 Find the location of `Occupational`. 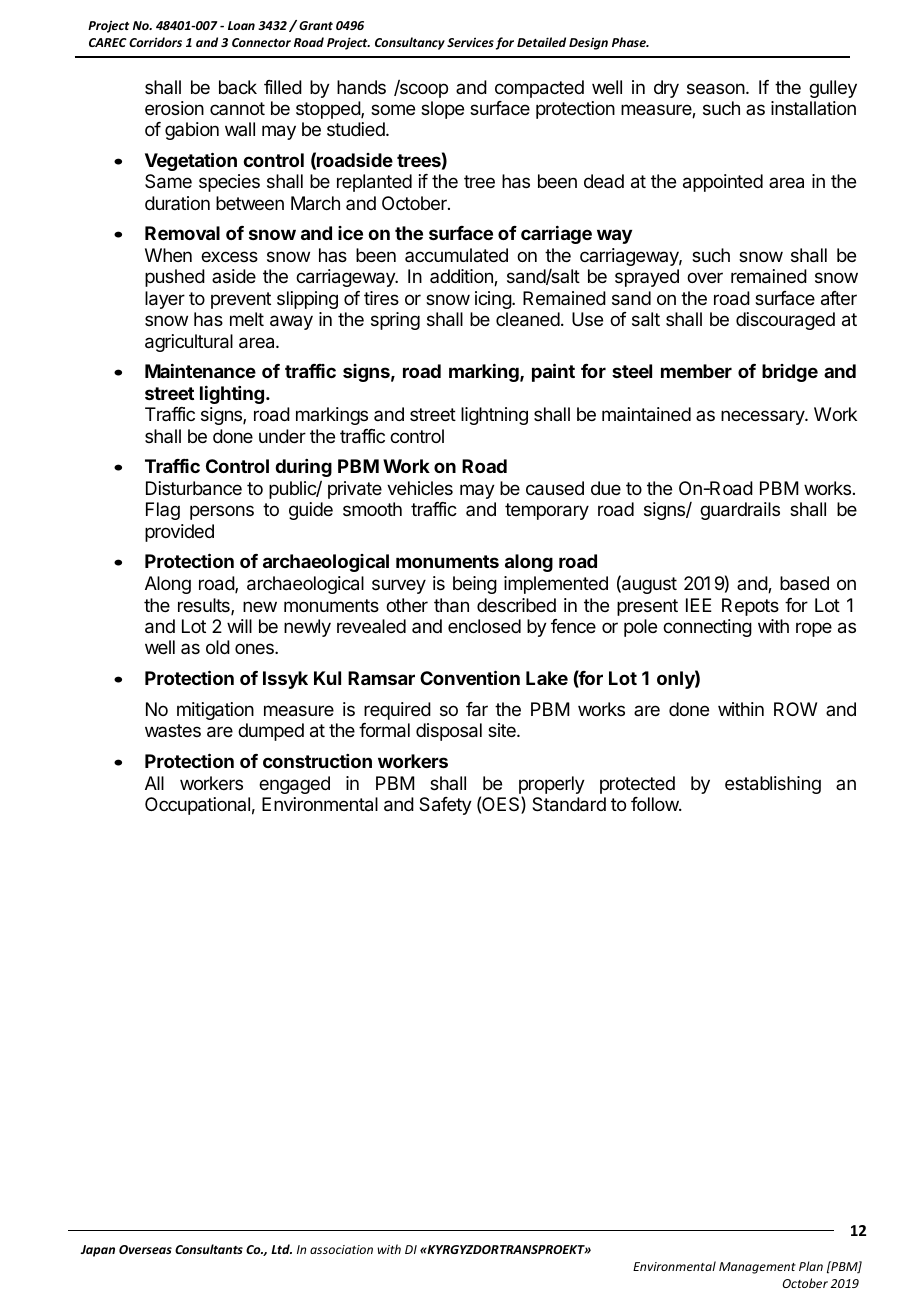

Occupational is located at coordinates (197, 806).
